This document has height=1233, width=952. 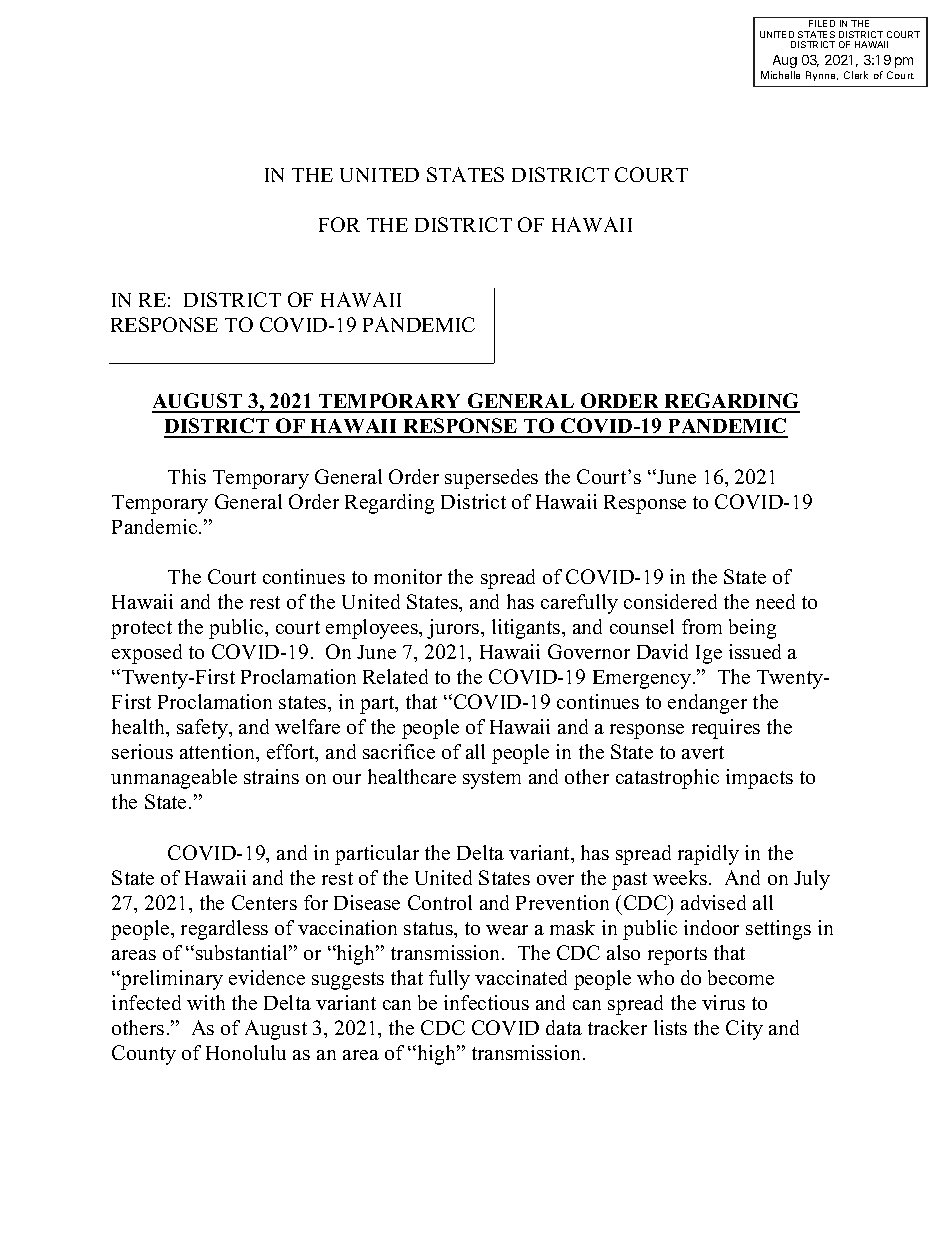 What do you see at coordinates (780, 75) in the document?
I see `Michelle` at bounding box center [780, 75].
